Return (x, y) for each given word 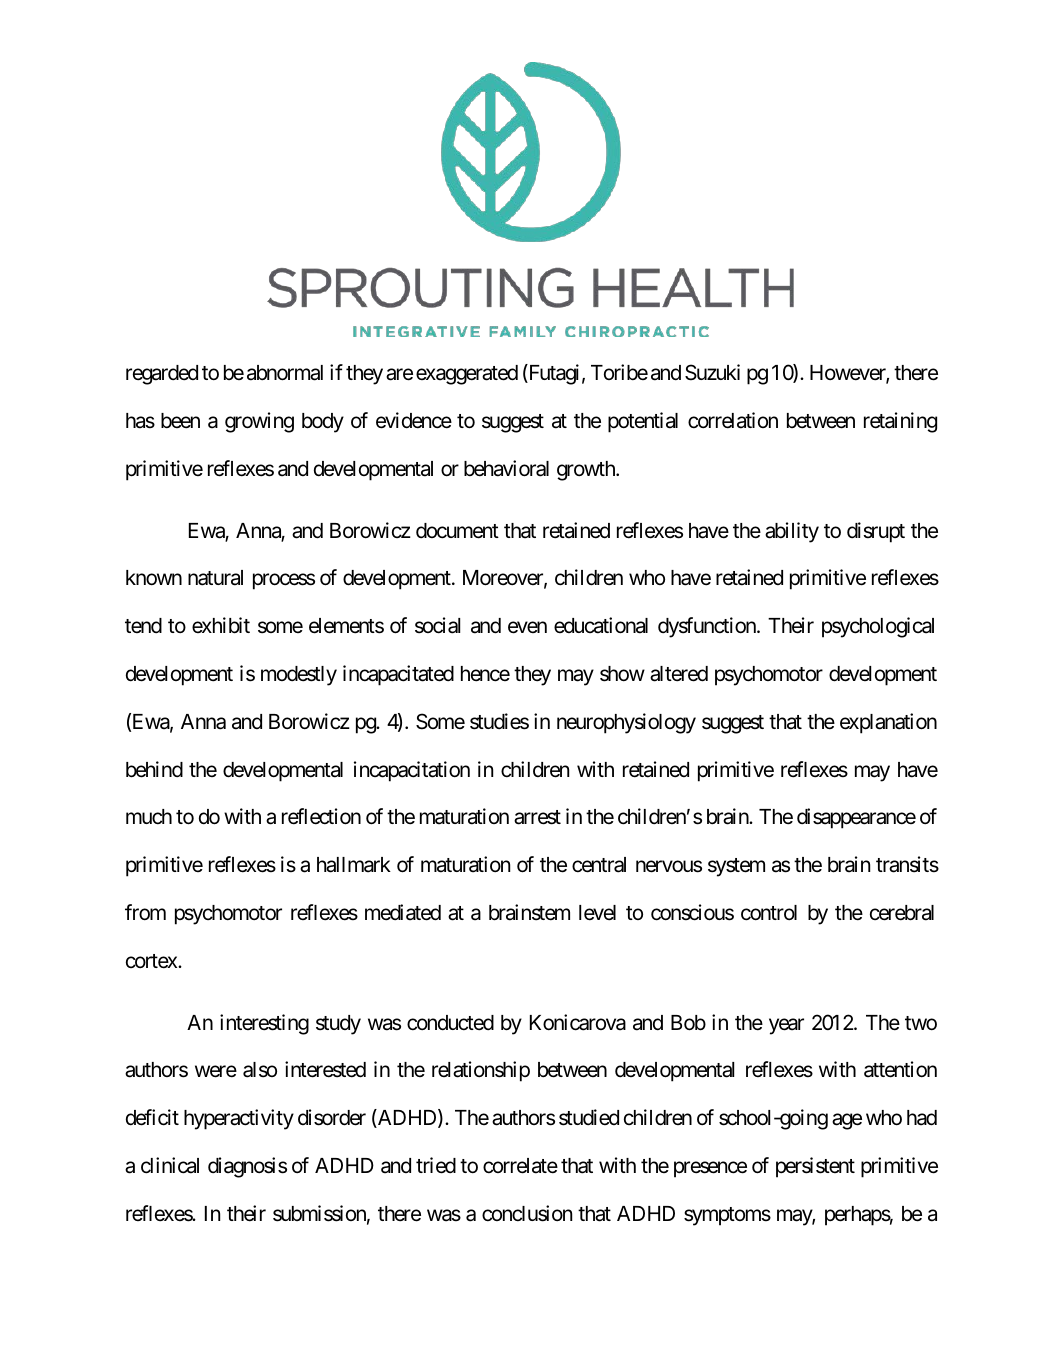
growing (259, 422)
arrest (537, 817)
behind (154, 769)
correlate (520, 1166)
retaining (900, 422)
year (786, 1026)
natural (215, 578)
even (527, 628)
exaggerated (467, 375)
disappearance (856, 818)
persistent (815, 1167)
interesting (264, 1024)
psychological (878, 627)
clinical (170, 1165)
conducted (450, 1023)
